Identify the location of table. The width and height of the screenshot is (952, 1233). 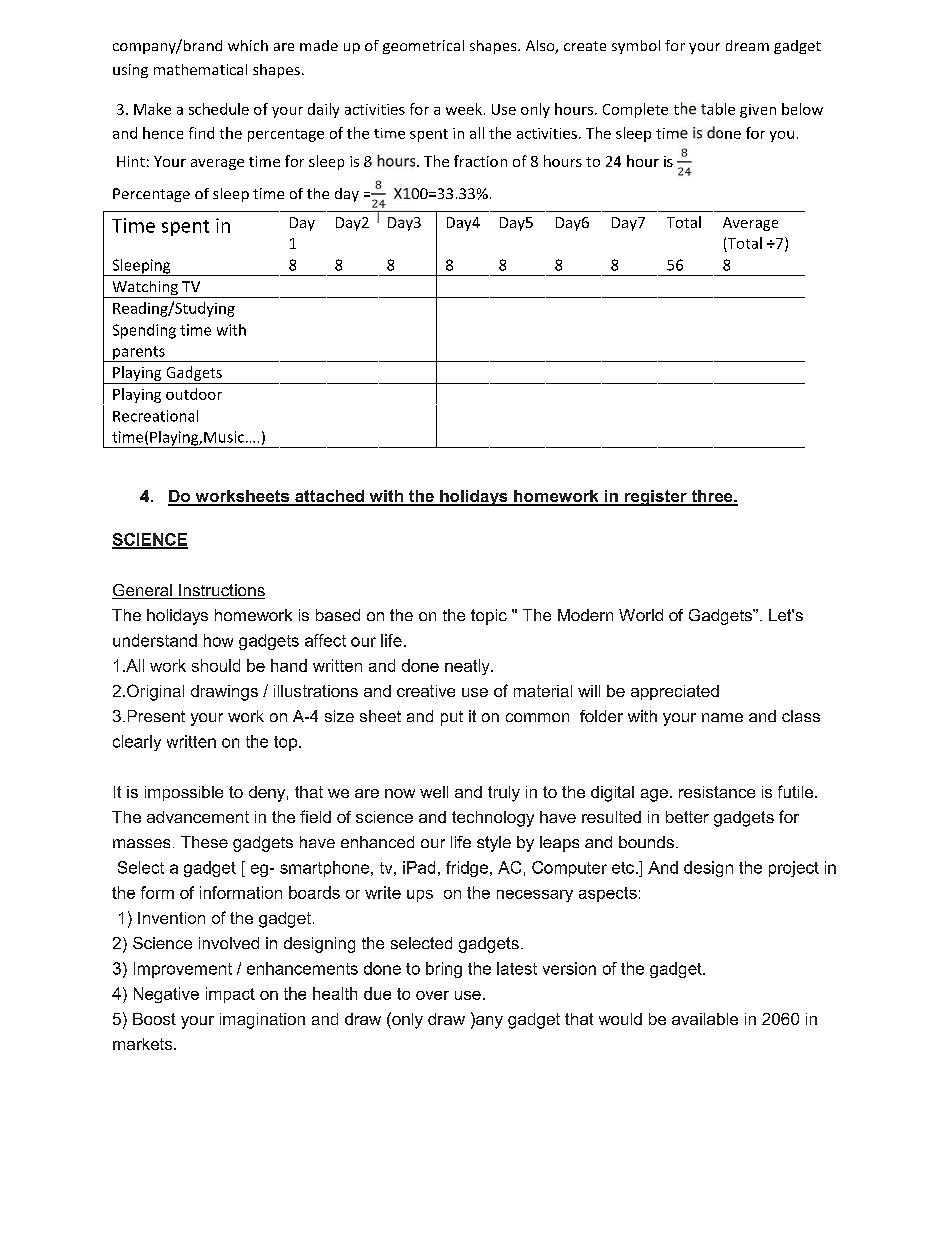
(718, 109).
